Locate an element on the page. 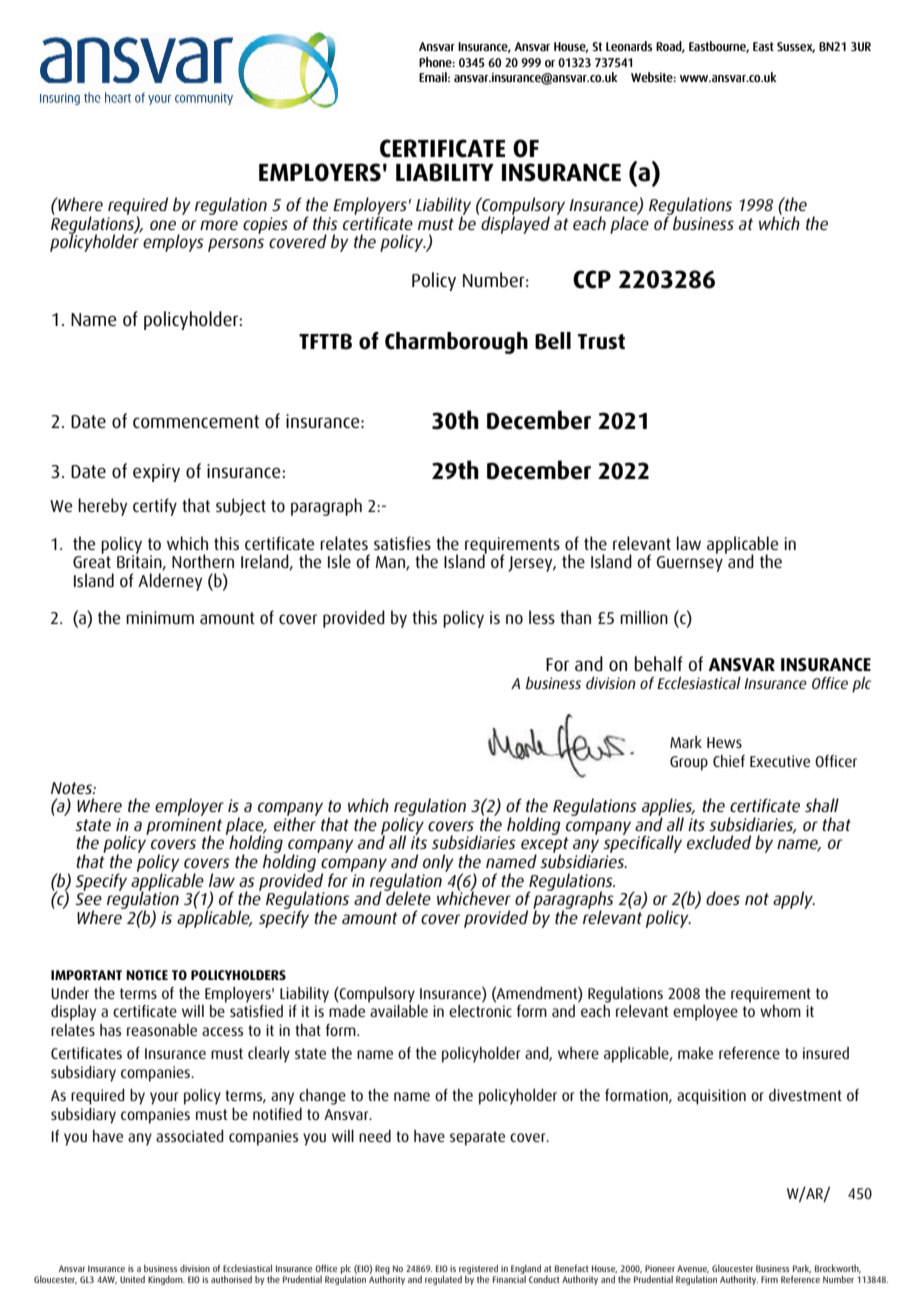  Man is located at coordinates (391, 563).
